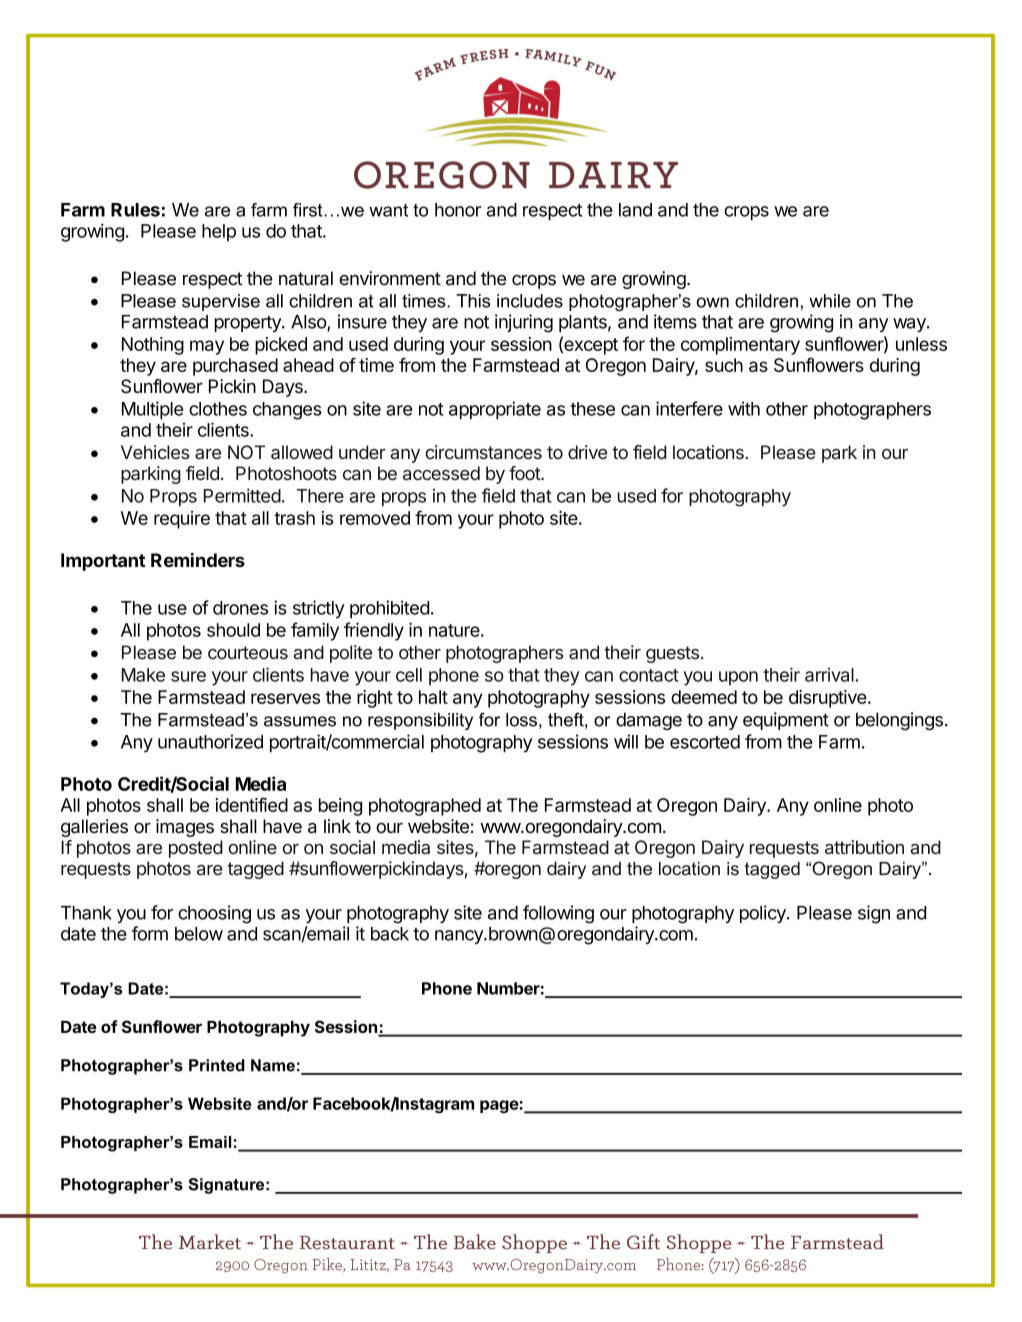 This screenshot has height=1322, width=1022. I want to click on Printed, so click(217, 1065).
